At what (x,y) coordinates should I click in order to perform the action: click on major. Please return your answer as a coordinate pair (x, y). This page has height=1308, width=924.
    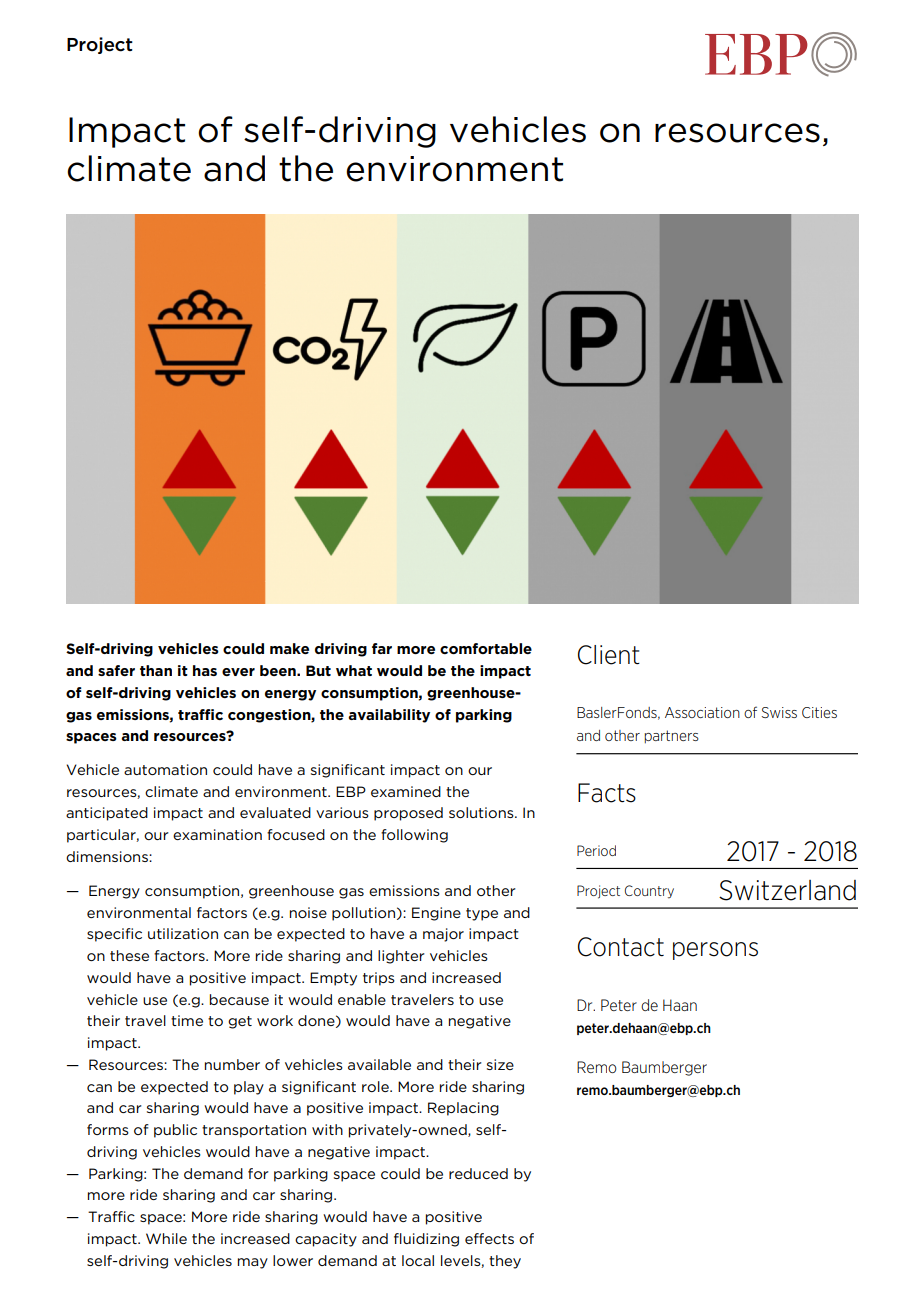
    Looking at the image, I should click on (443, 935).
